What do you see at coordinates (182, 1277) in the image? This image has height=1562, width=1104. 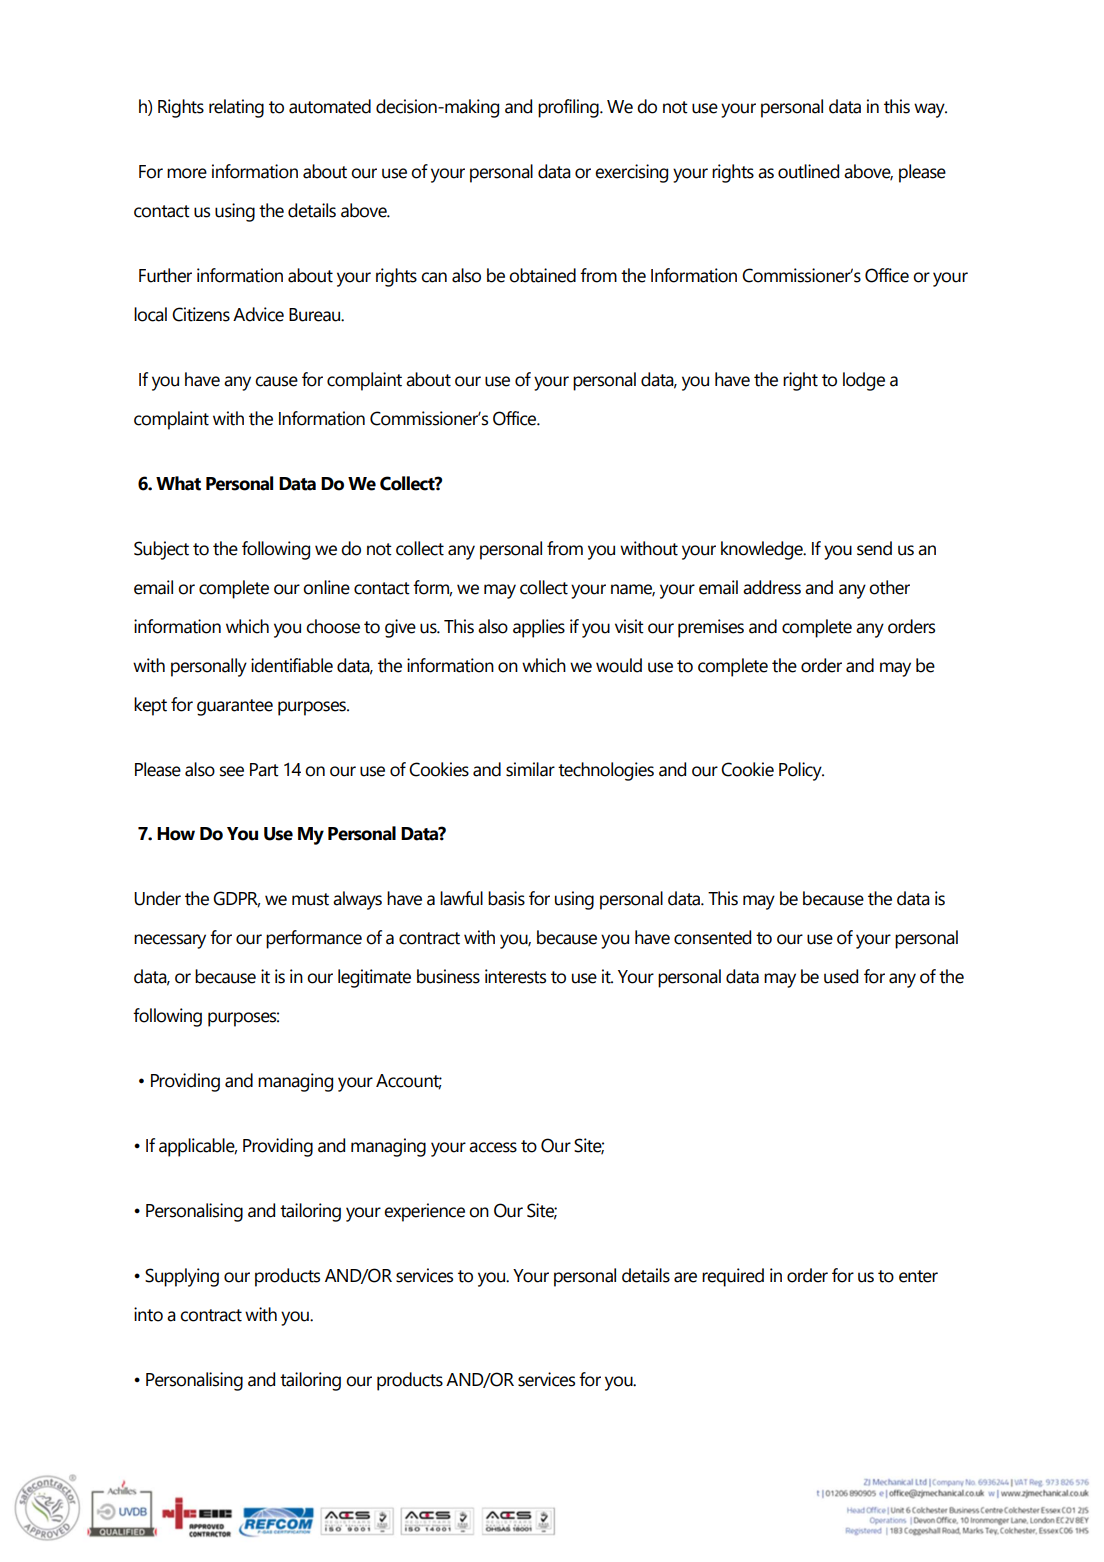 I see `Supplying` at bounding box center [182, 1277].
